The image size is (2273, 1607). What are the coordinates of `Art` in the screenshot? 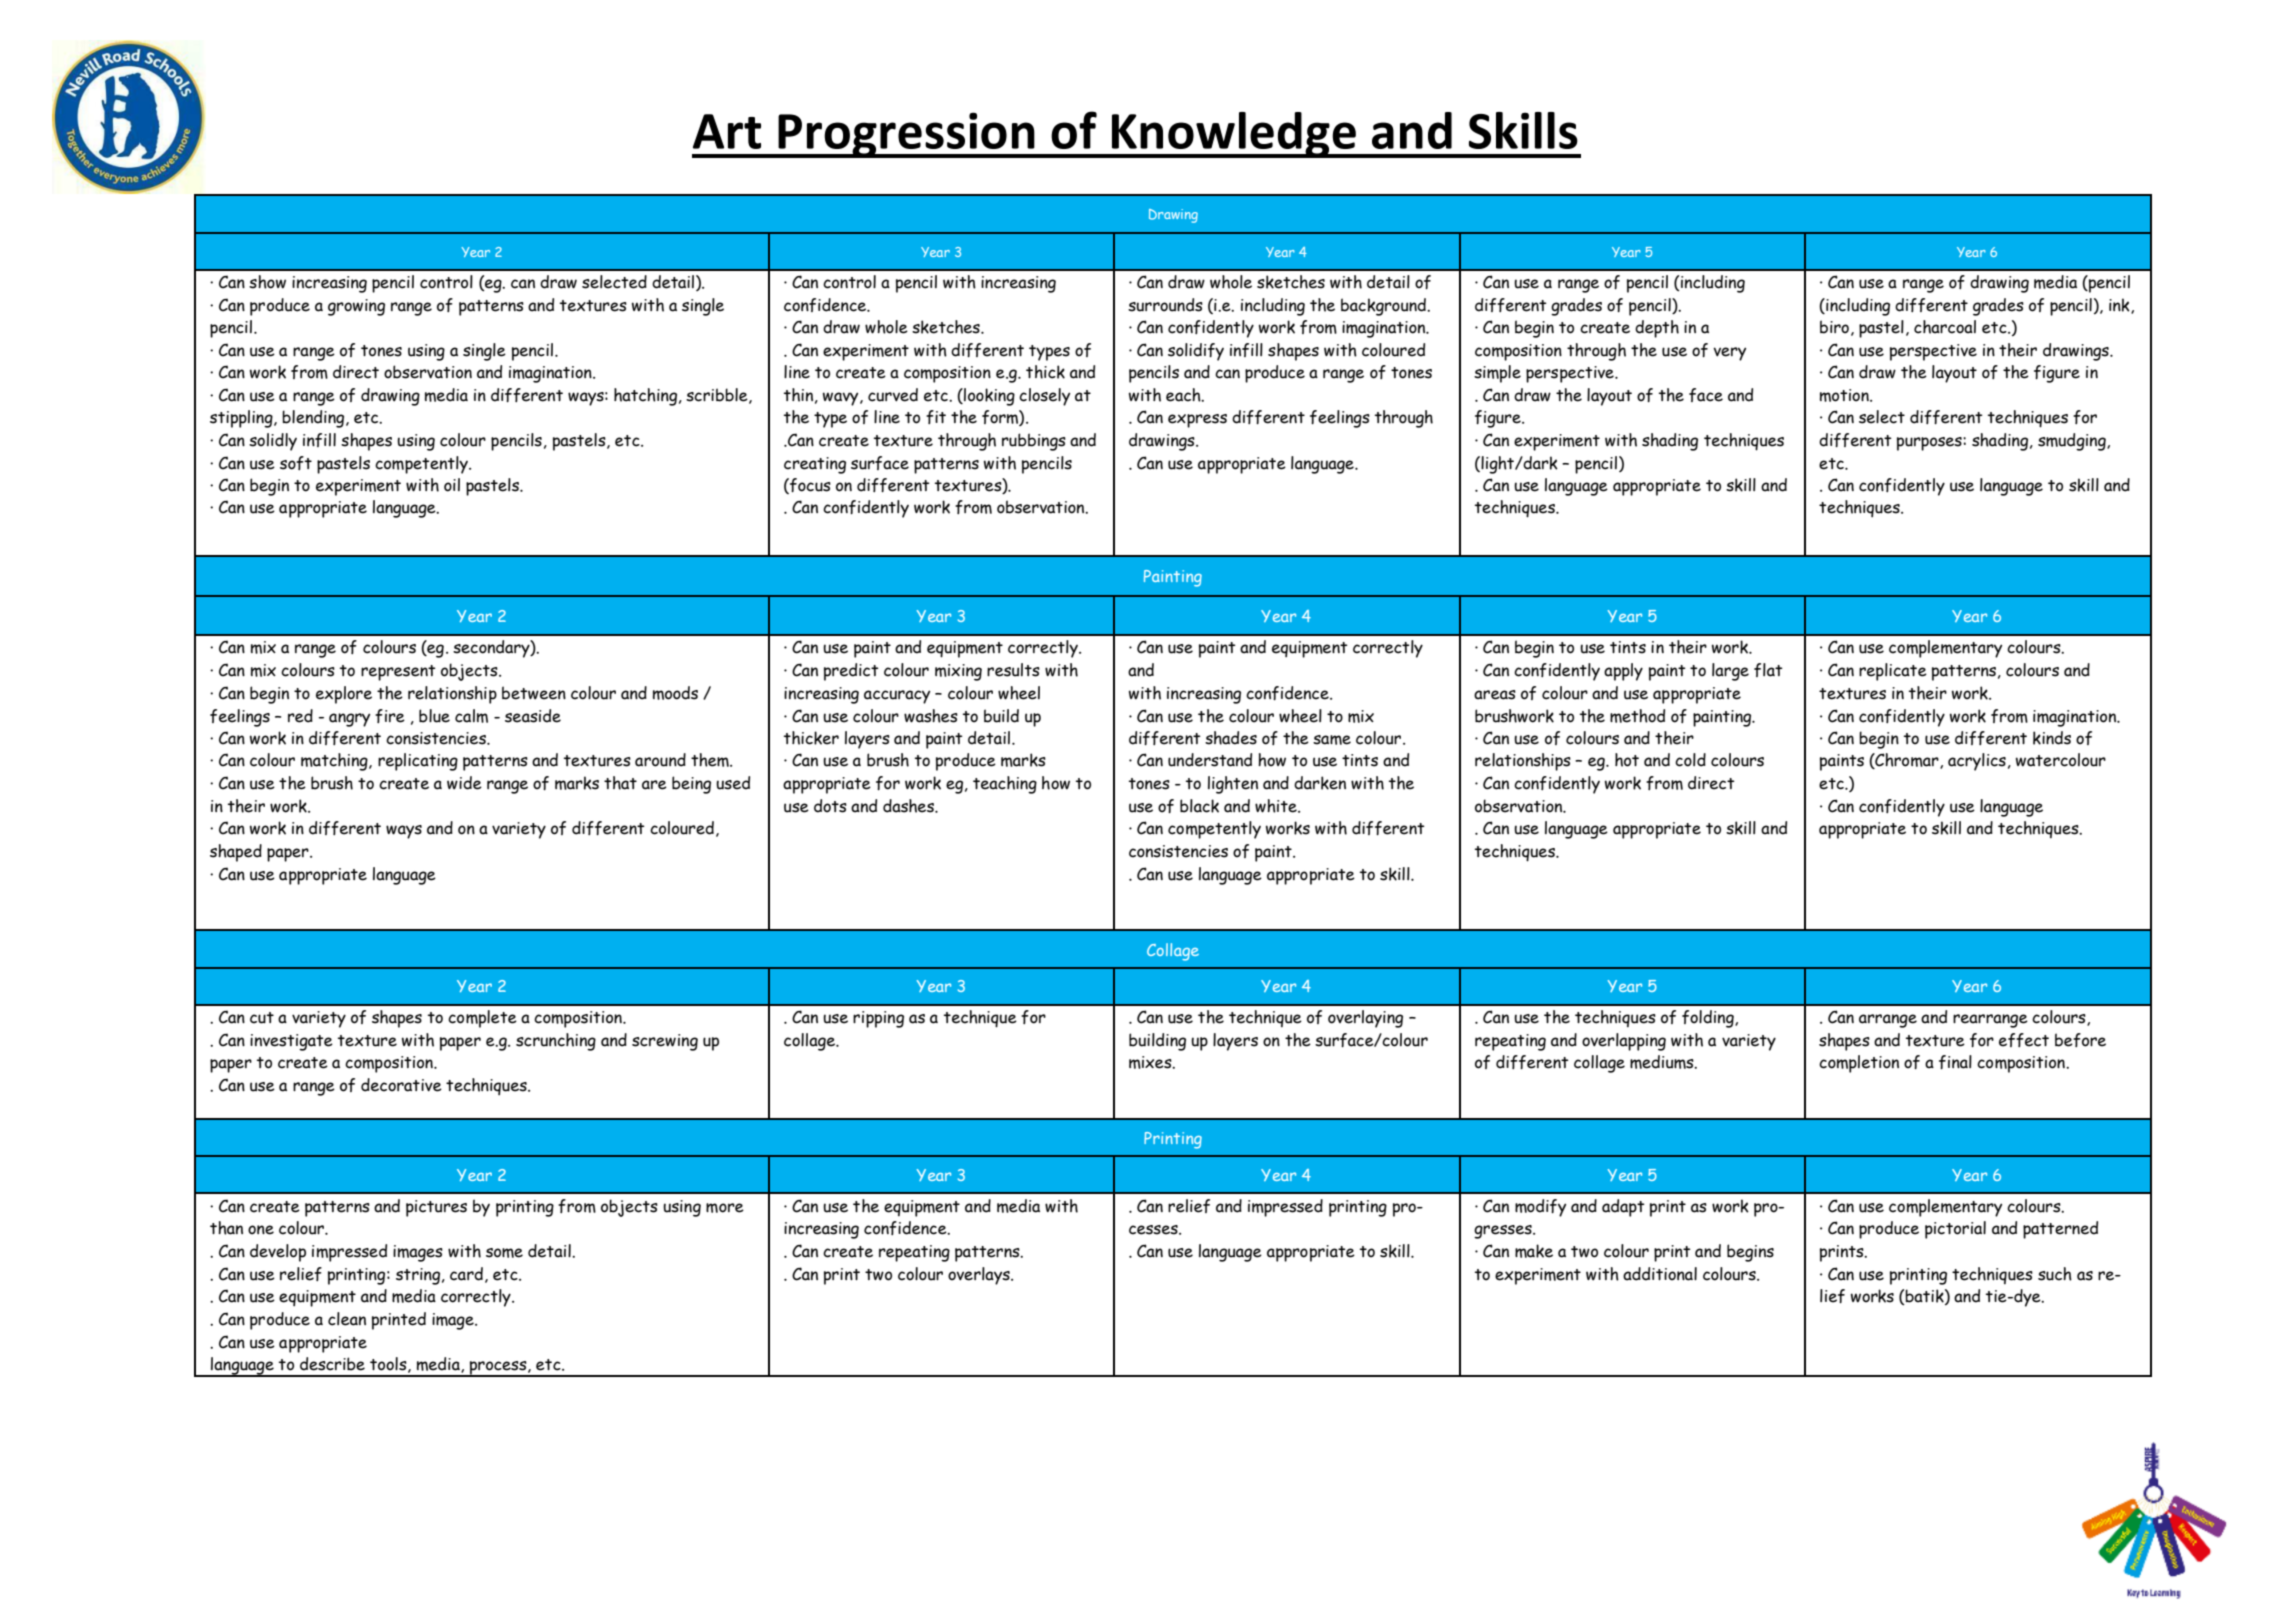 It's located at (727, 131).
